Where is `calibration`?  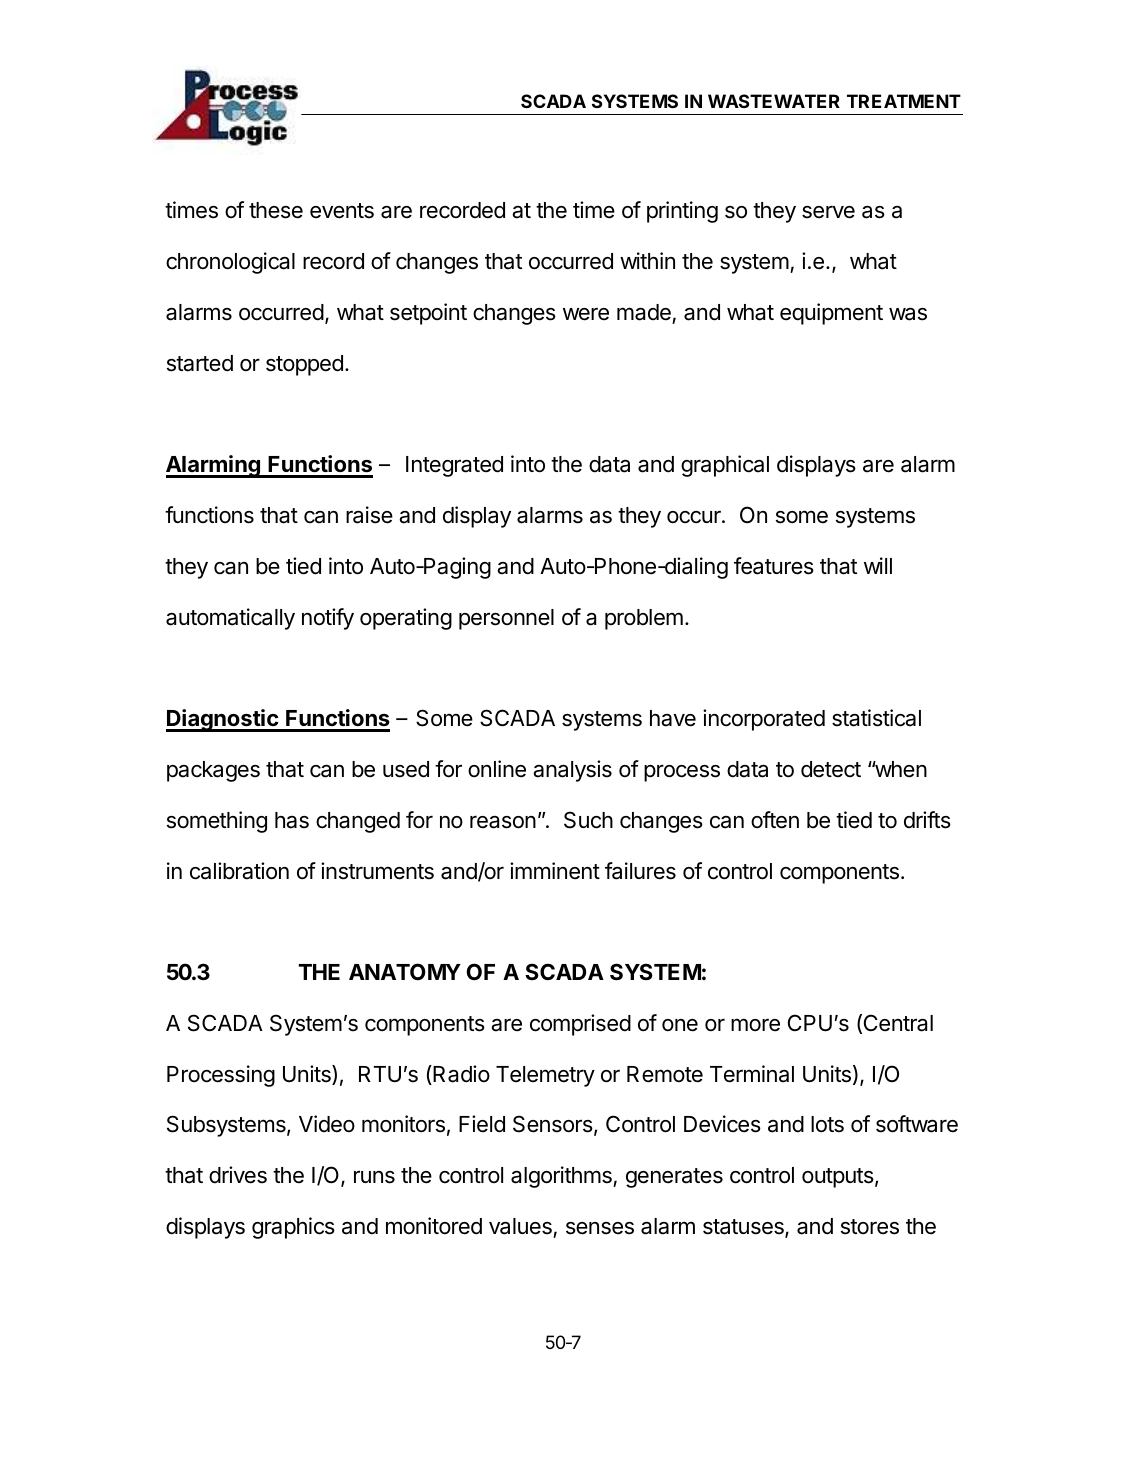 calibration is located at coordinates (239, 871).
